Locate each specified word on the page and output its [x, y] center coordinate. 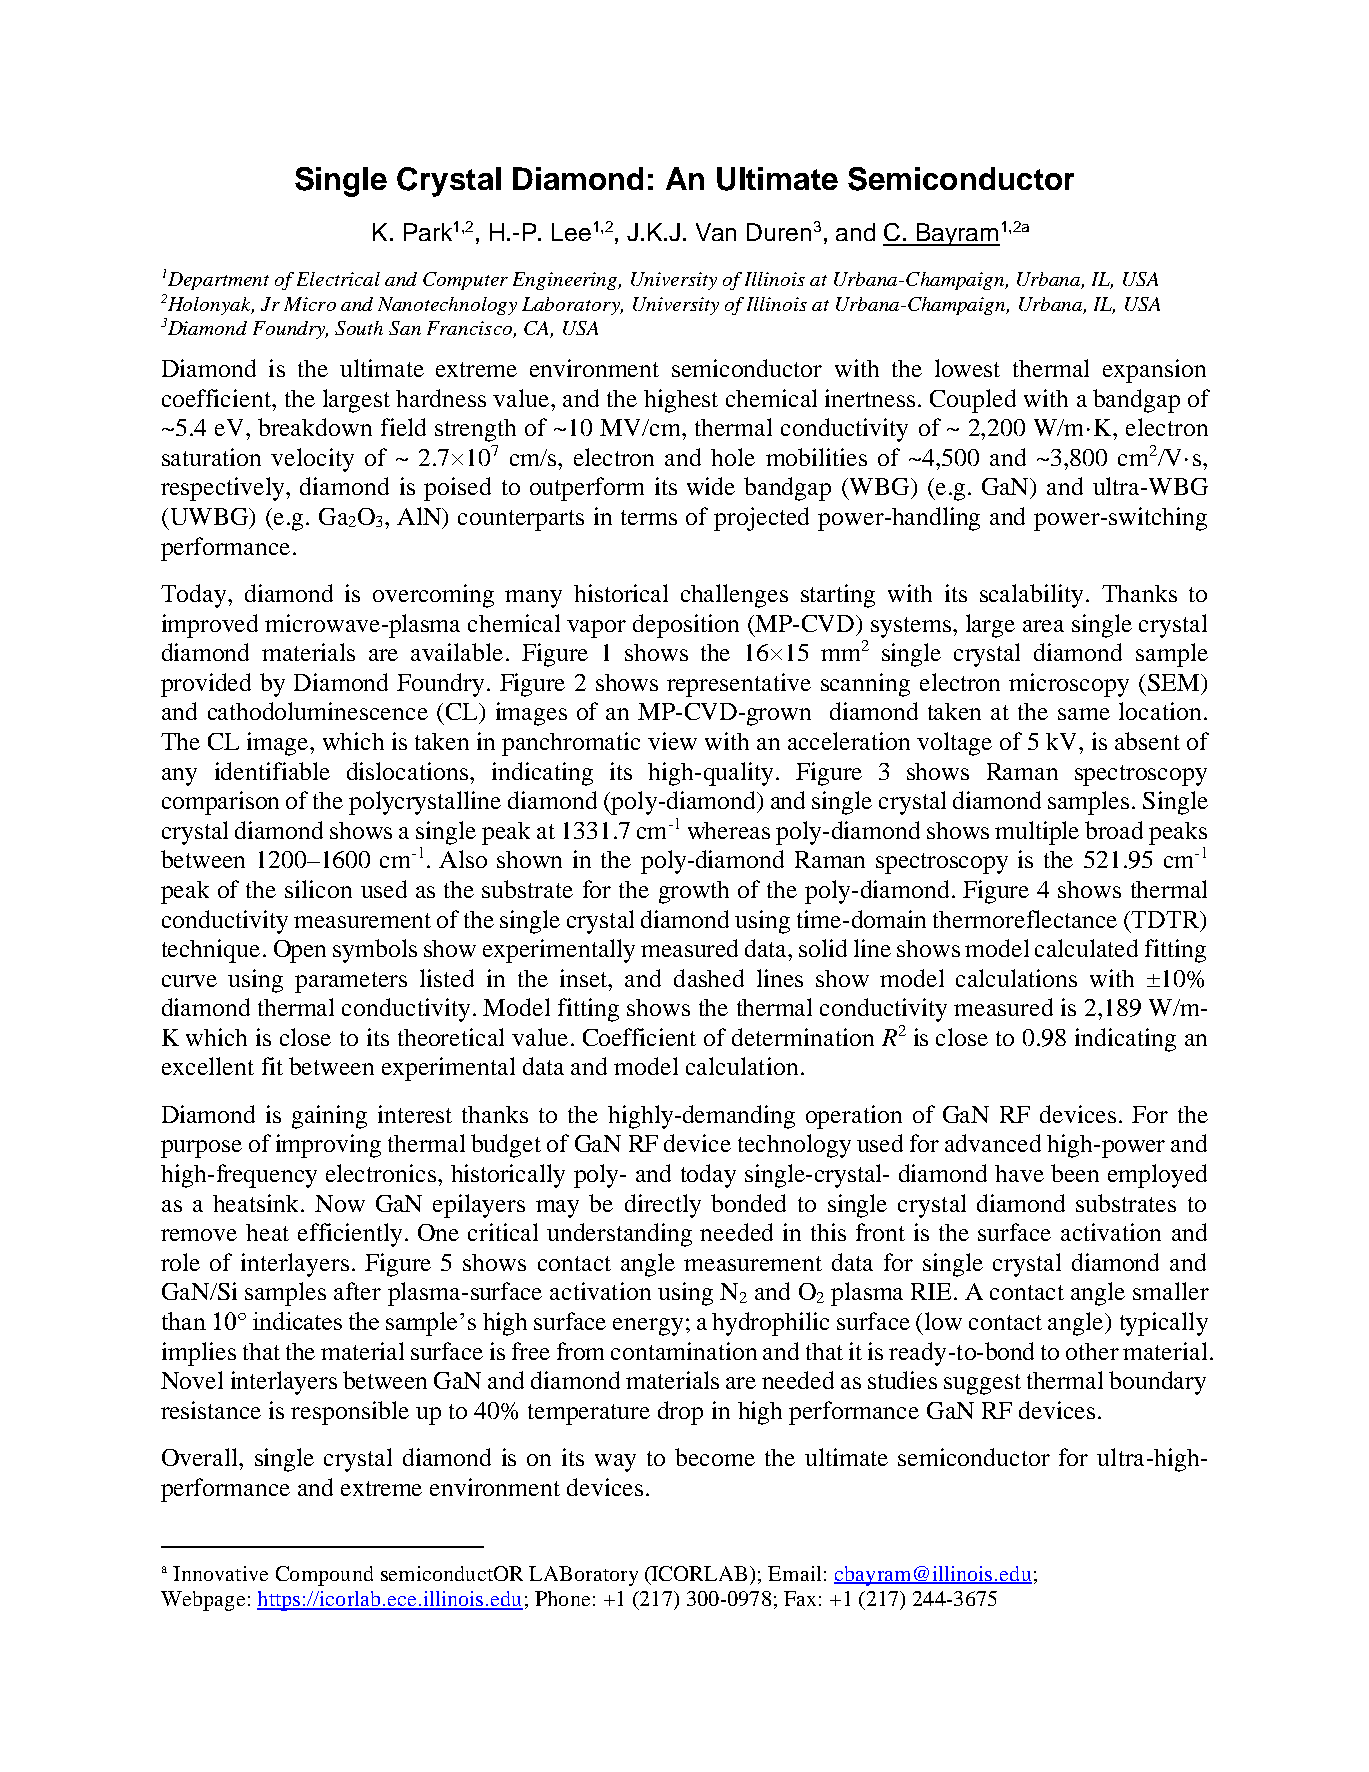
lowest [967, 368]
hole [733, 457]
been [1075, 1173]
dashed [709, 978]
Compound [324, 1576]
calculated [1086, 948]
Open [300, 951]
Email [794, 1573]
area [1043, 626]
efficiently [350, 1235]
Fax [800, 1598]
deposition [686, 626]
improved [210, 626]
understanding [619, 1235]
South [359, 328]
